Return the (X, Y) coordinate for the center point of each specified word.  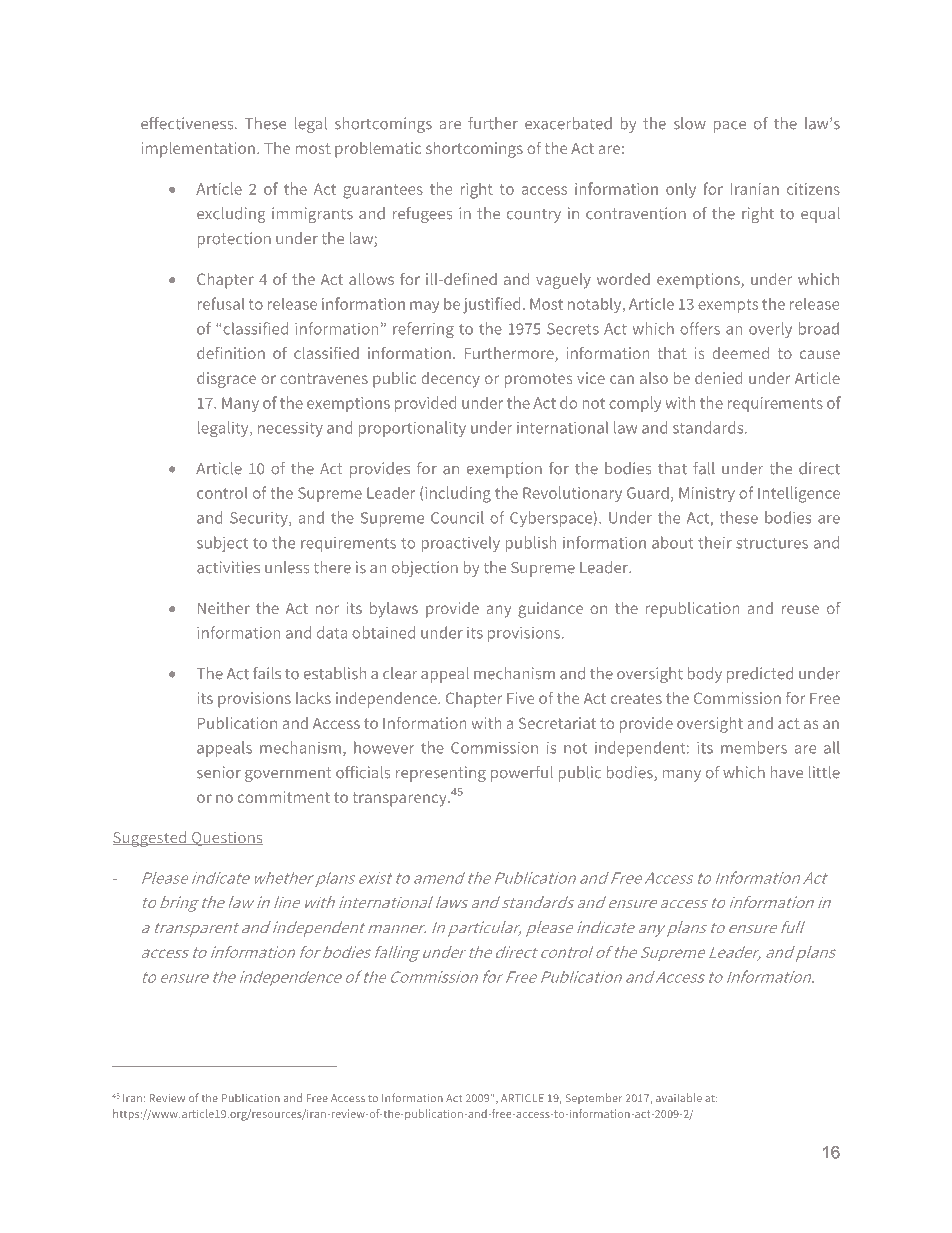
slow (690, 123)
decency (450, 380)
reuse (800, 609)
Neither (224, 608)
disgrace (226, 380)
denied (719, 378)
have (787, 772)
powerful (522, 774)
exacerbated (568, 123)
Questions (226, 838)
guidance (550, 610)
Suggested (151, 839)
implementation (198, 150)
